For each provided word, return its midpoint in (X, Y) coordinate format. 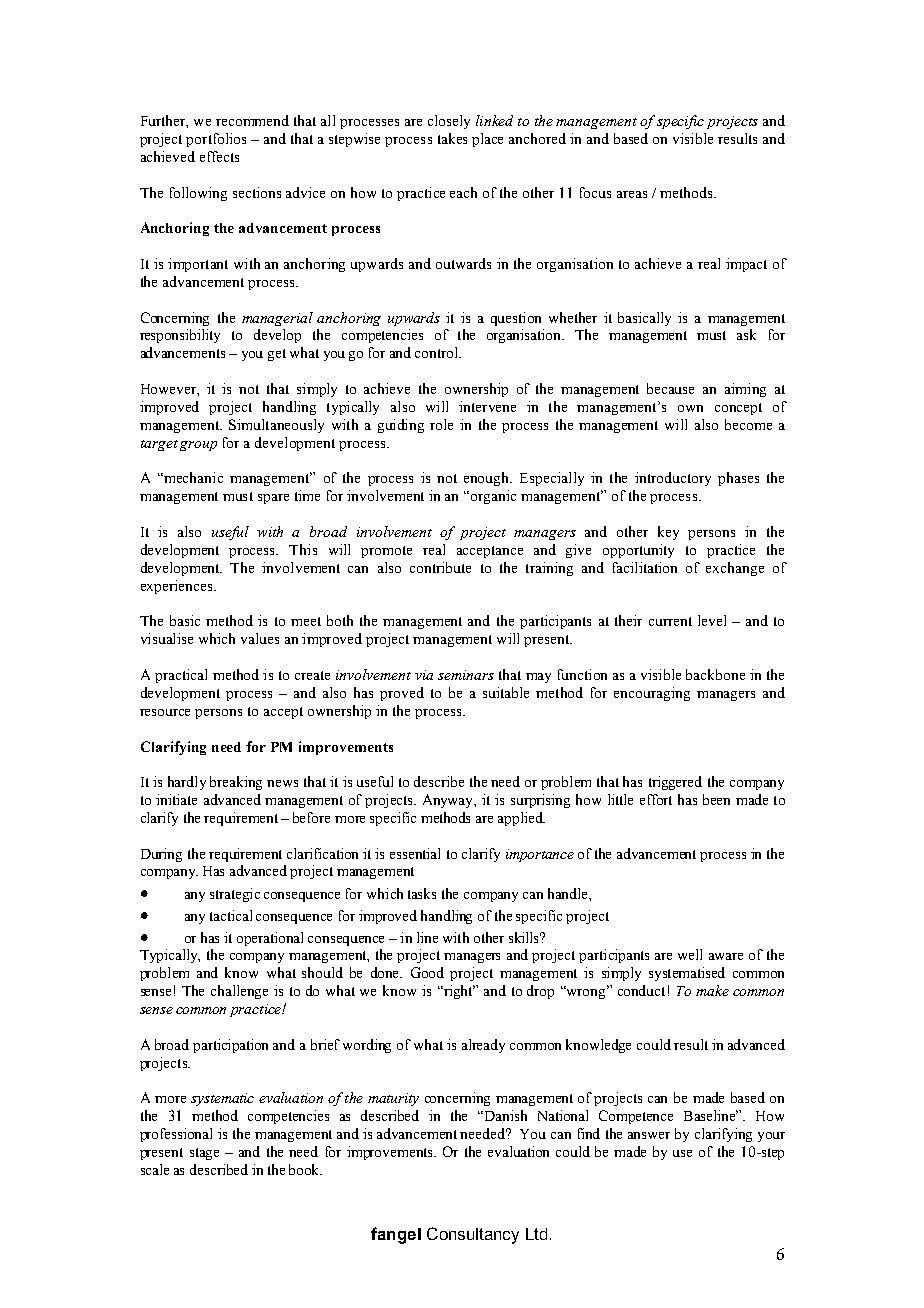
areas (632, 194)
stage (204, 1154)
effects (219, 156)
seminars (466, 675)
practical (181, 676)
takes (452, 138)
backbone (715, 674)
